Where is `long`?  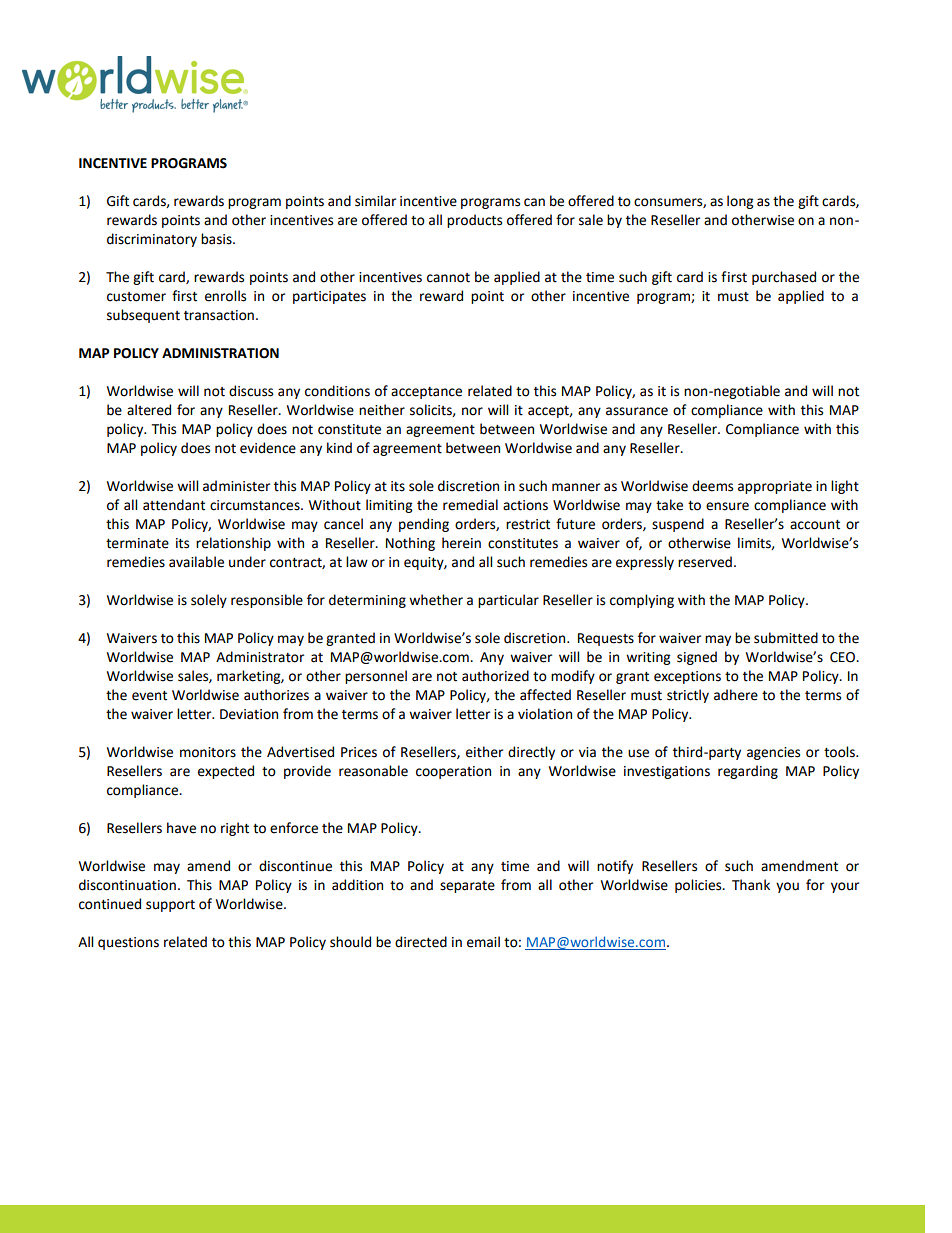
long is located at coordinates (740, 202).
